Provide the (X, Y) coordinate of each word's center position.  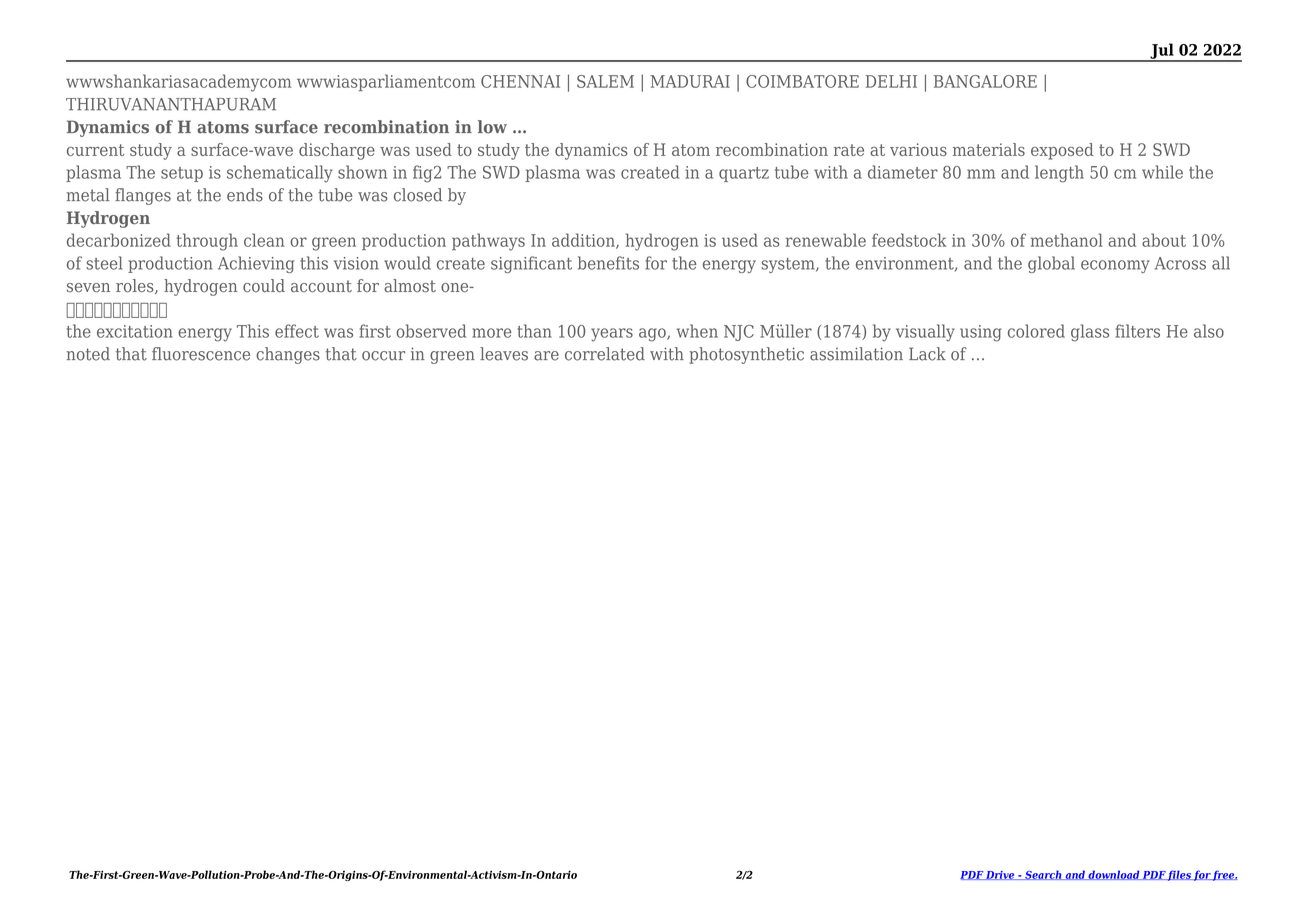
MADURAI (690, 81)
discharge (337, 151)
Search (1043, 875)
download (1113, 875)
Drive (1000, 875)
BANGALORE (985, 81)
